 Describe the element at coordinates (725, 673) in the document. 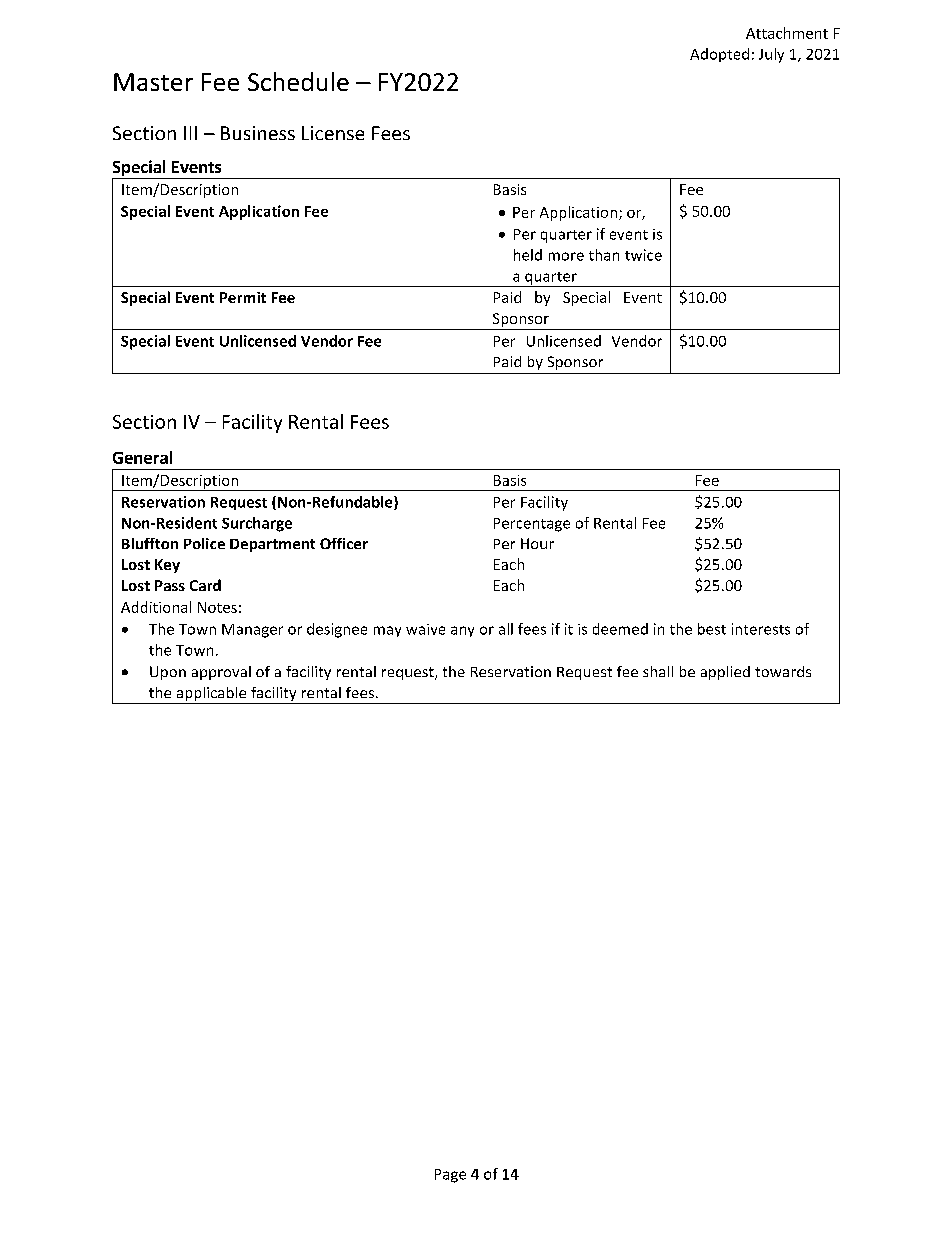

I see `applied` at that location.
